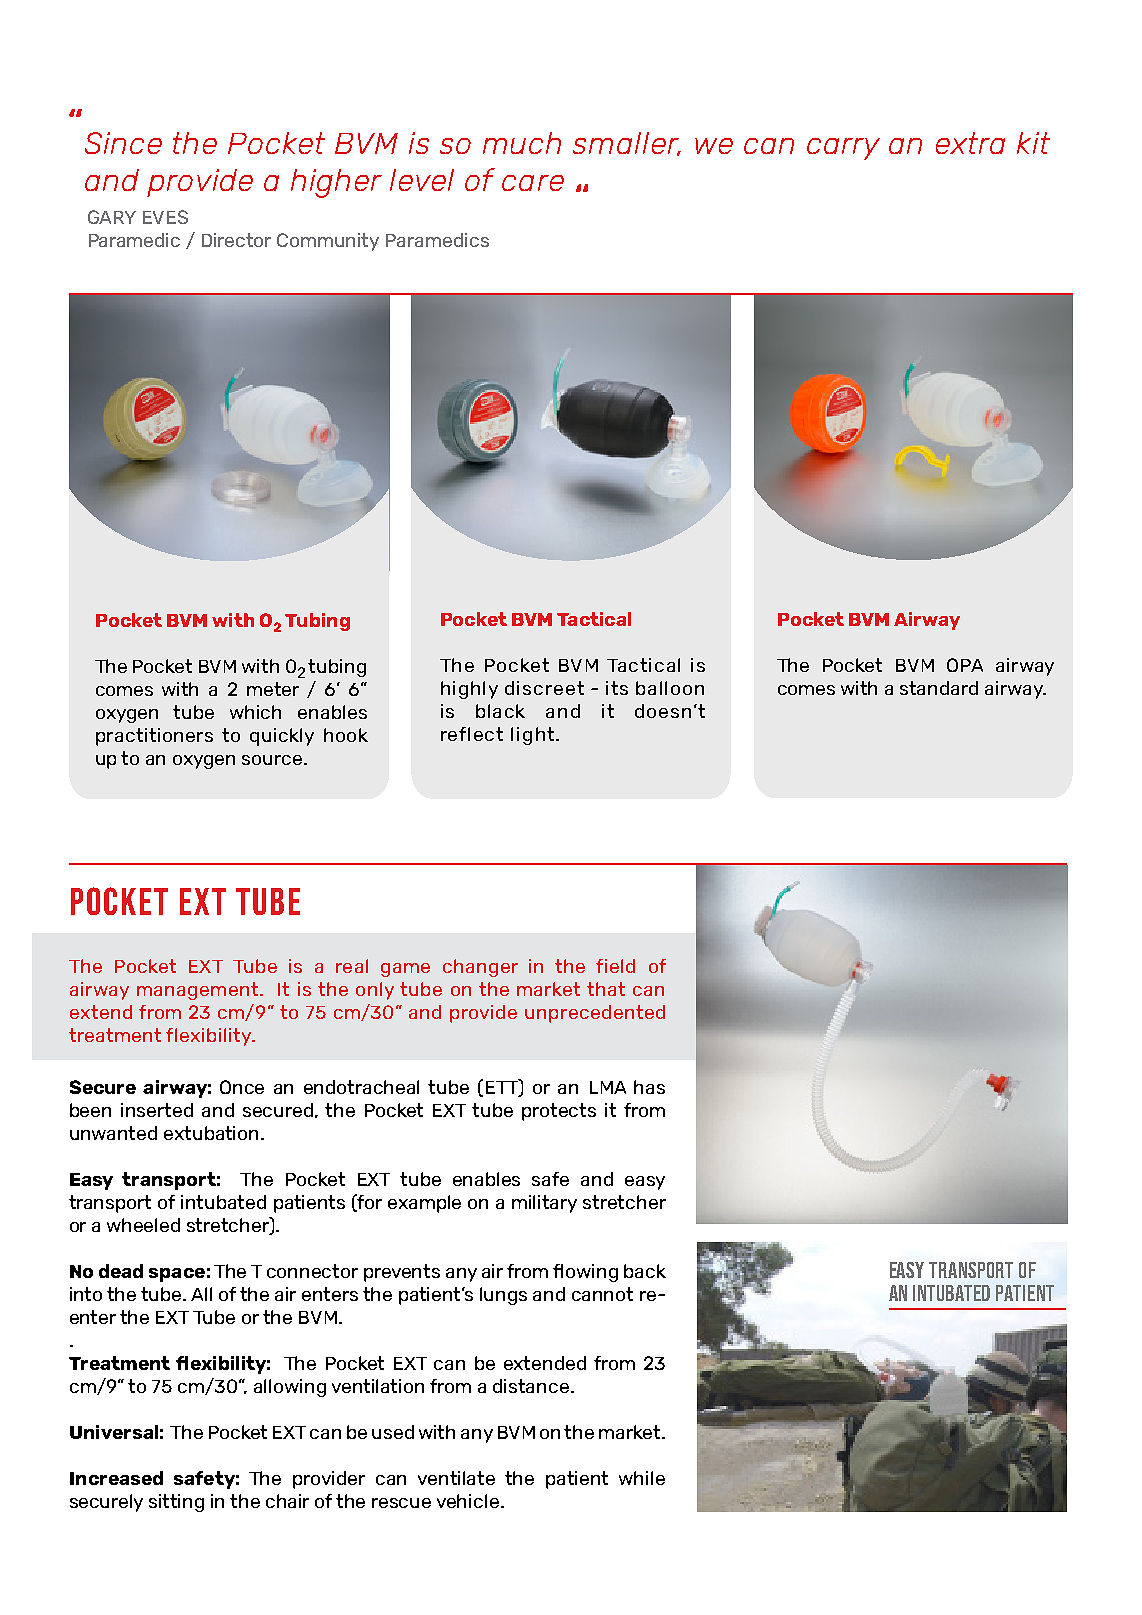 The width and height of the screenshot is (1142, 1615). What do you see at coordinates (533, 183) in the screenshot?
I see `care` at bounding box center [533, 183].
